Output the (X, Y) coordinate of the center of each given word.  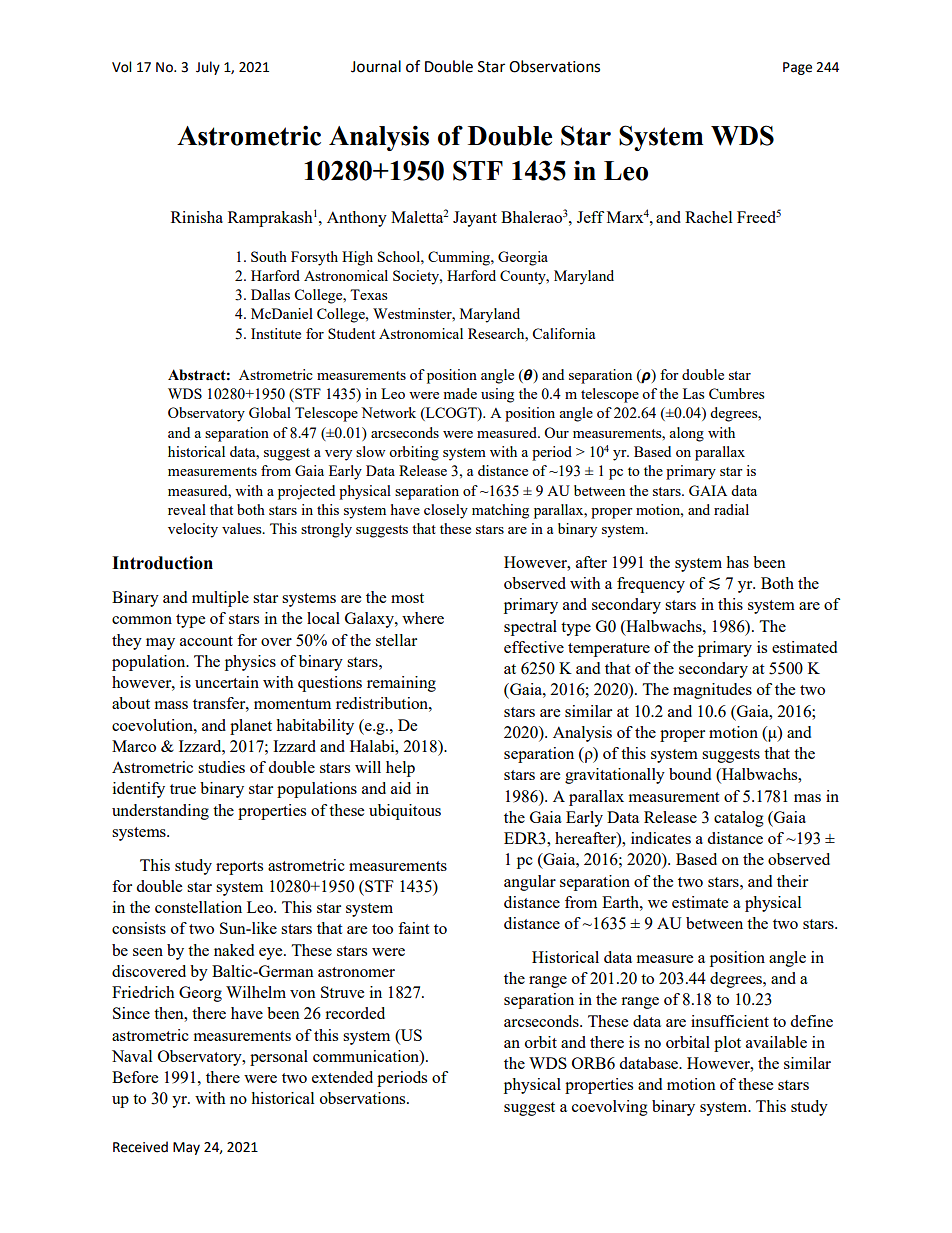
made (460, 393)
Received (140, 1147)
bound (690, 774)
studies (221, 767)
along (686, 434)
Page (797, 68)
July (208, 68)
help (400, 769)
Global (270, 412)
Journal (376, 66)
